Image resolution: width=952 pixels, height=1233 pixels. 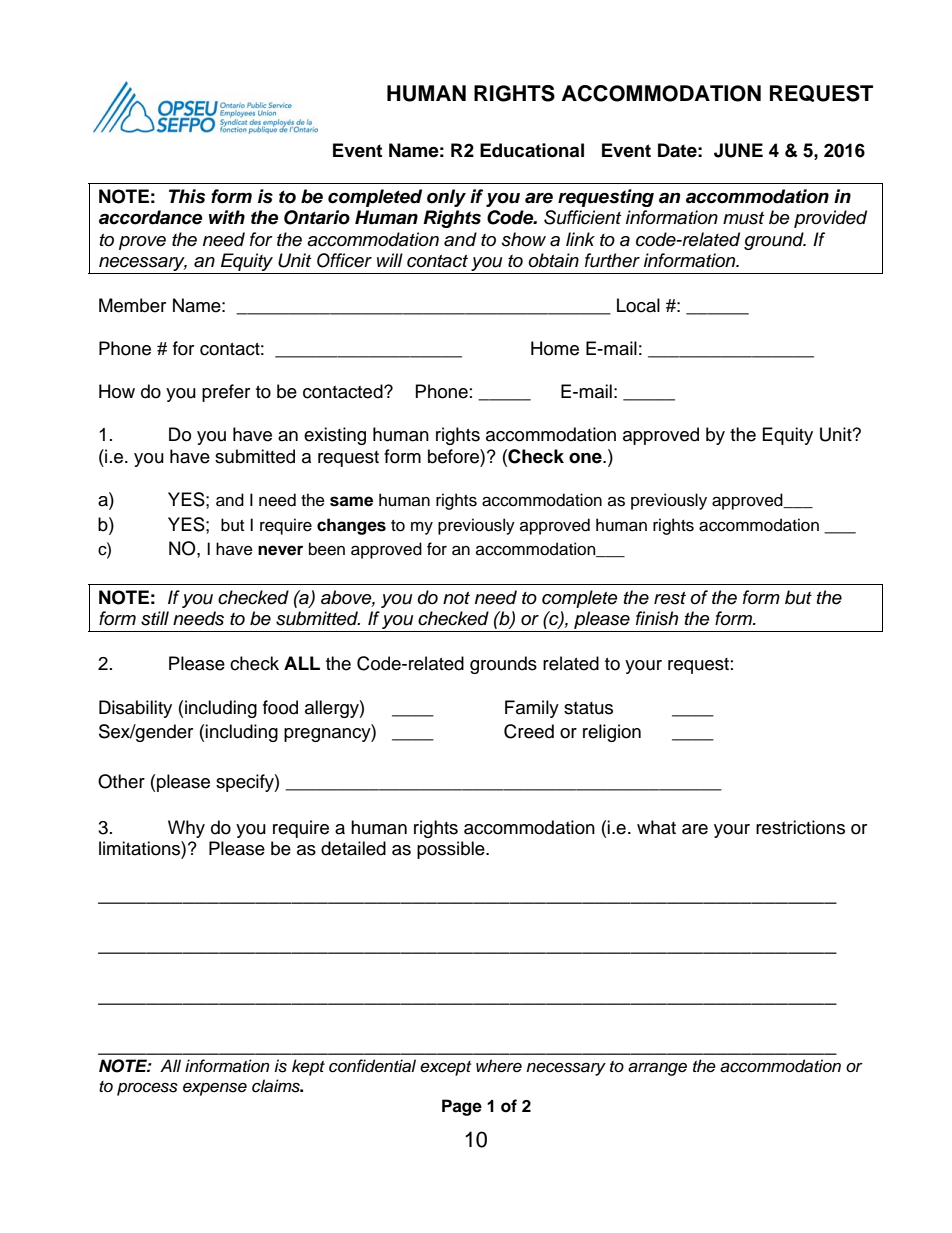 What do you see at coordinates (656, 827) in the screenshot?
I see `what` at bounding box center [656, 827].
